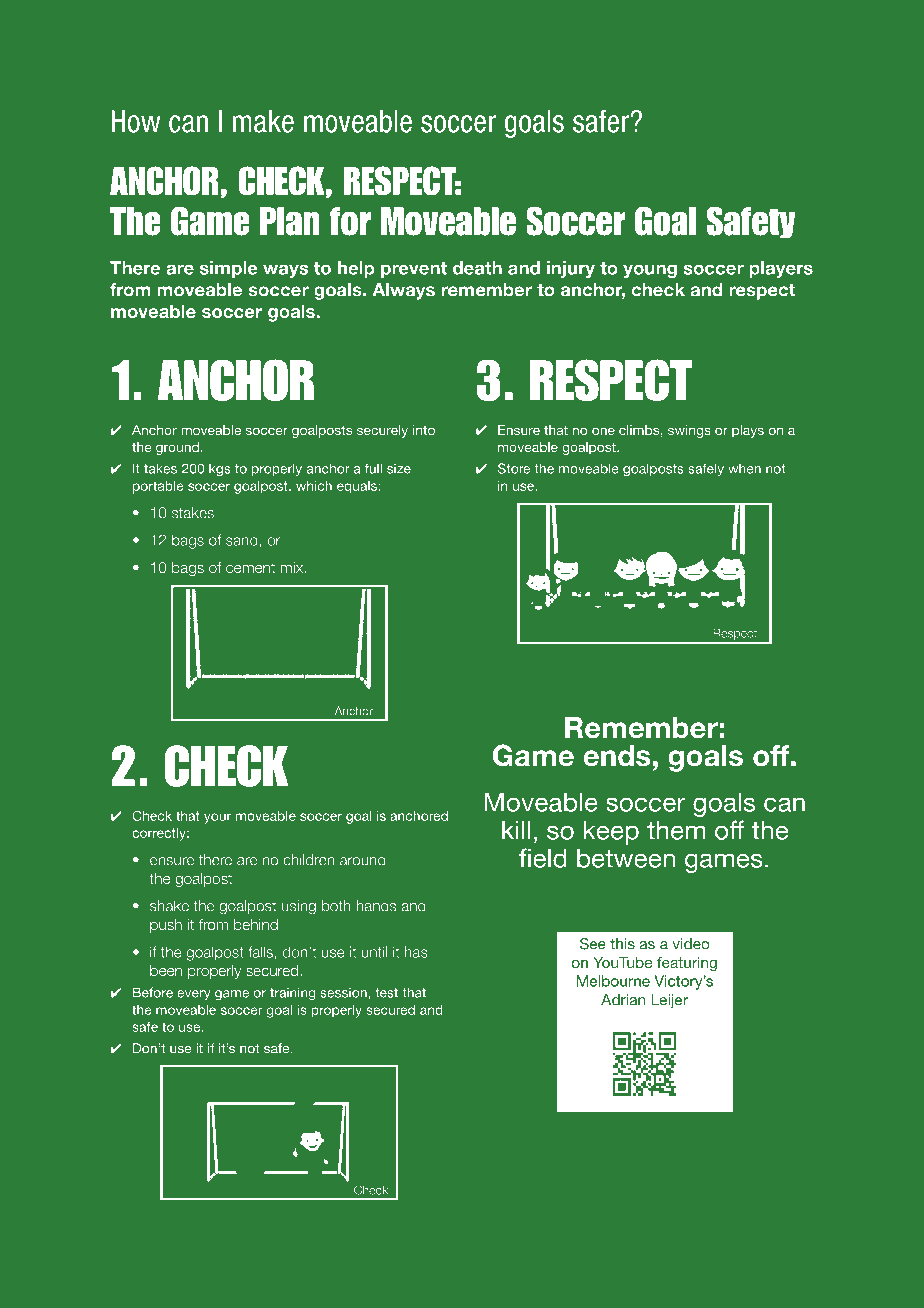 This screenshot has height=1308, width=924. What do you see at coordinates (194, 995) in the screenshot?
I see `every` at bounding box center [194, 995].
